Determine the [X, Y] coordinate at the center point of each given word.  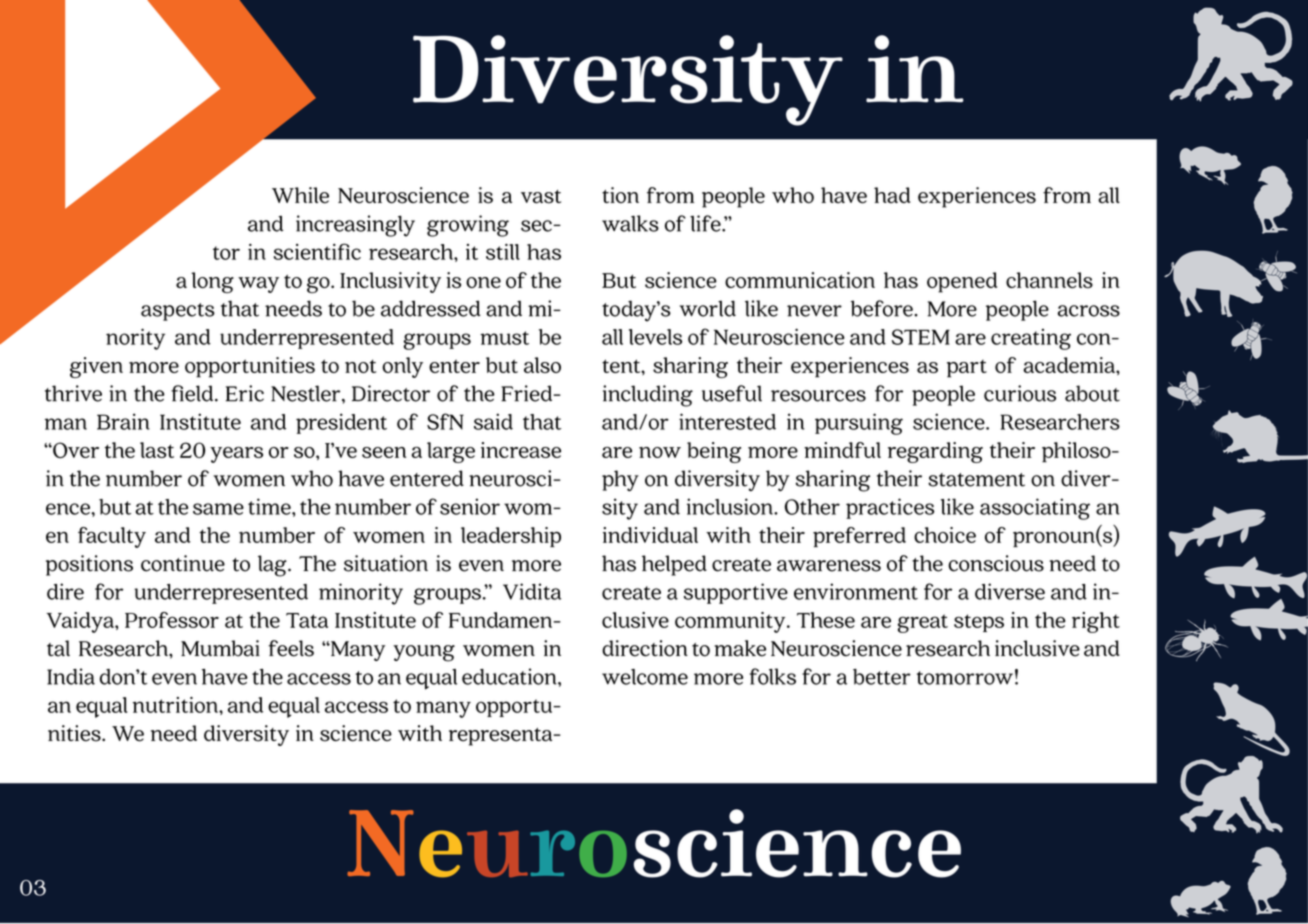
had [892, 195]
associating [1035, 509]
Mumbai [220, 648]
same [218, 509]
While [300, 195]
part [967, 369]
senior [470, 506]
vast [541, 197]
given [96, 367]
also [542, 365]
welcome [645, 677]
